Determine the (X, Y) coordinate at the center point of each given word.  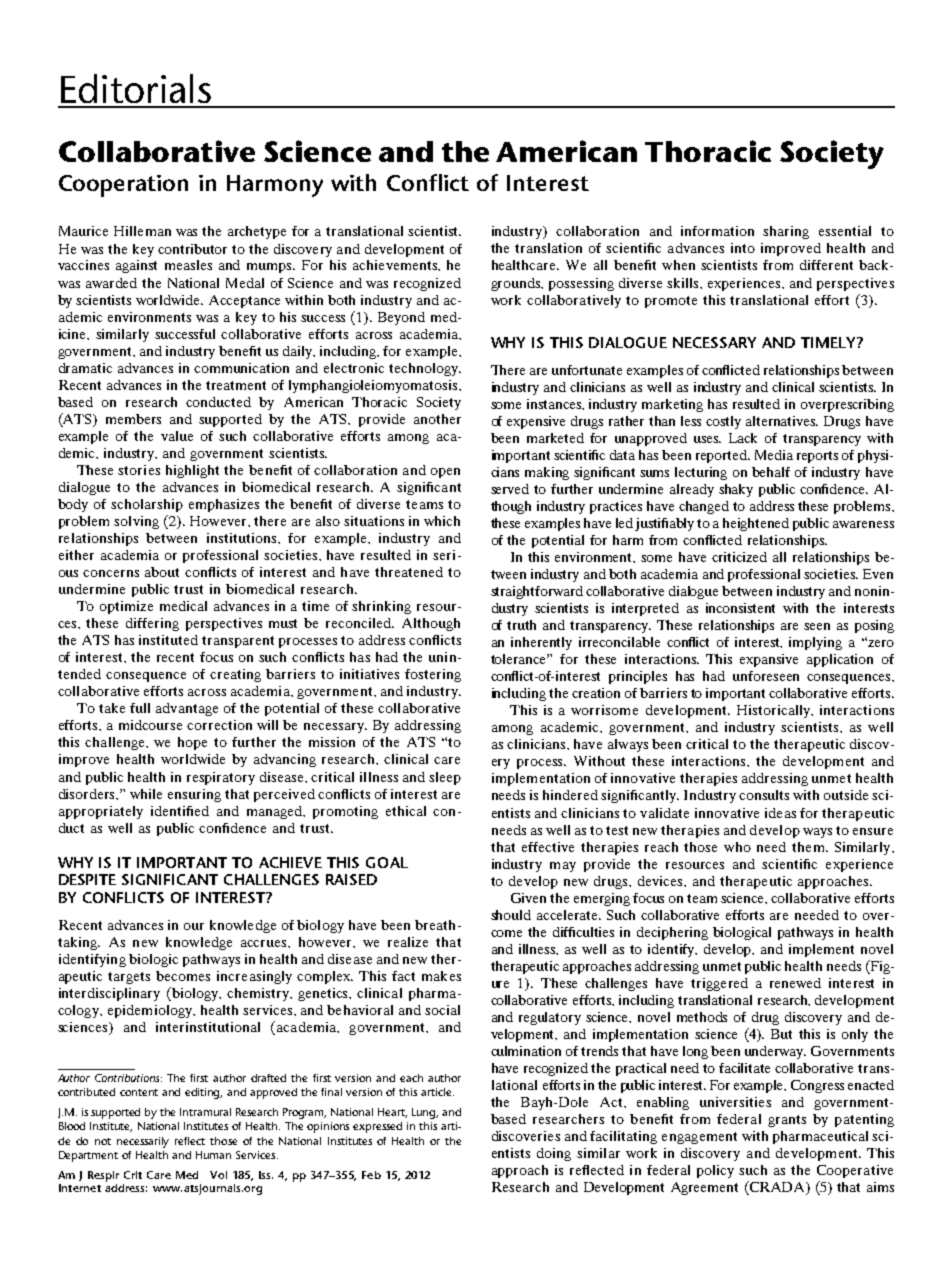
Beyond (401, 318)
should (511, 915)
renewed (795, 983)
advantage (187, 709)
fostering (433, 675)
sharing (786, 232)
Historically (775, 711)
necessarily (143, 1142)
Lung (425, 1113)
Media (774, 455)
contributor (192, 249)
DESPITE (87, 879)
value (177, 436)
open (445, 473)
